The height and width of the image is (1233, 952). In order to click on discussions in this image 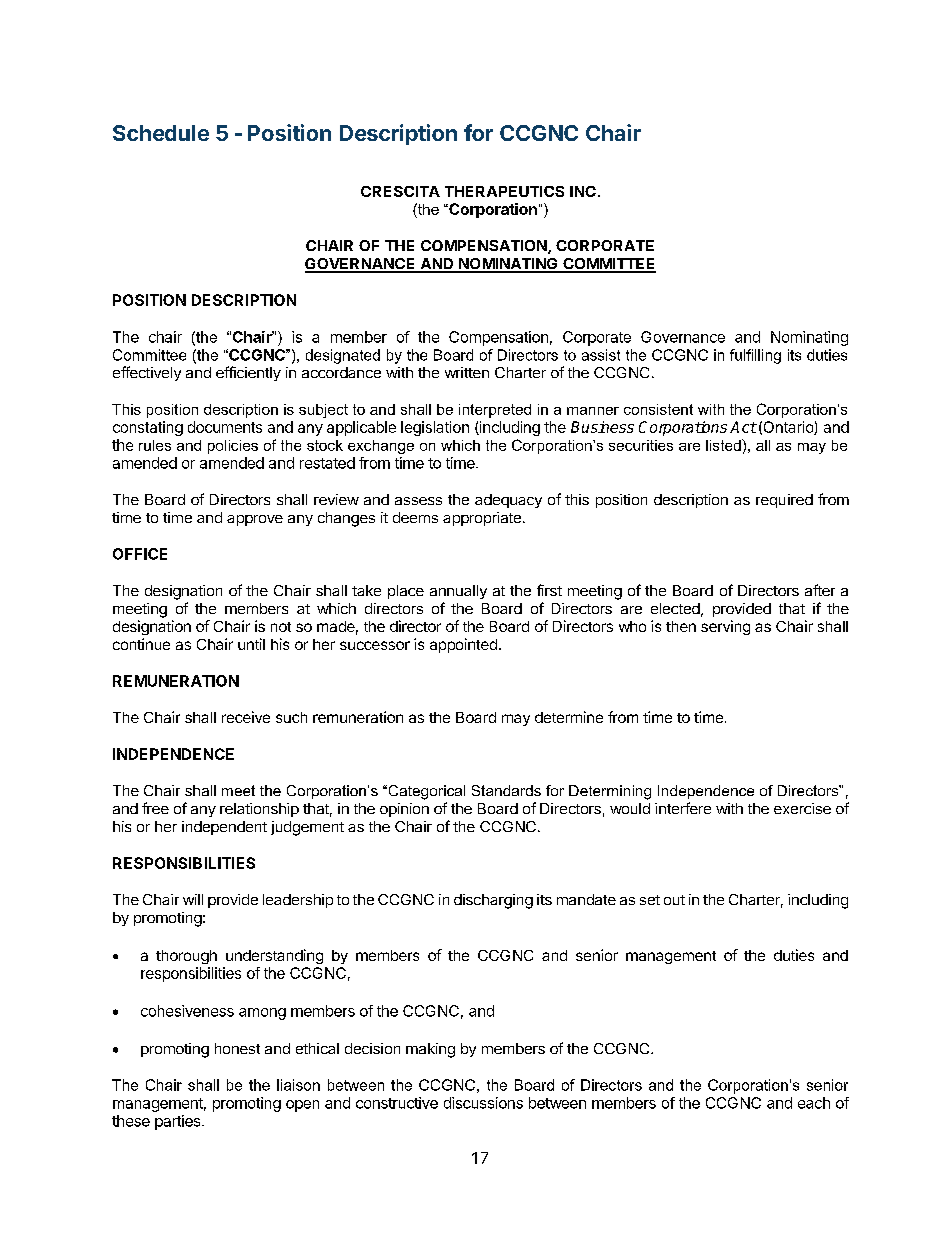, I will do `click(483, 1103)`.
